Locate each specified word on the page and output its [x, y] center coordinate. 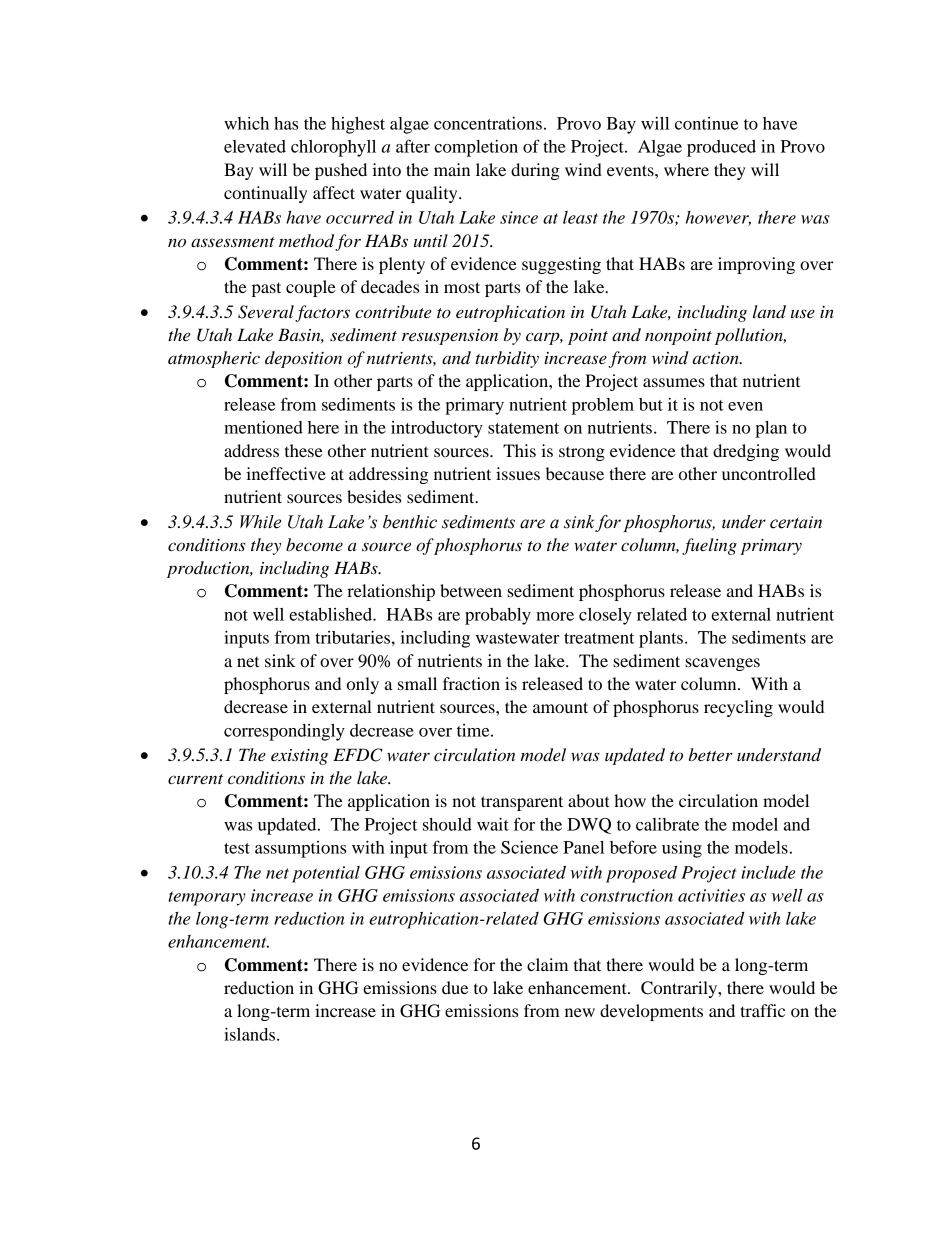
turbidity [507, 359]
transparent [522, 803]
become [314, 544]
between [471, 590]
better [711, 754]
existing [299, 757]
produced [721, 148]
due [455, 987]
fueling [709, 546]
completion [476, 148]
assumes [674, 382]
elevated [255, 146]
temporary [207, 898]
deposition [303, 359]
